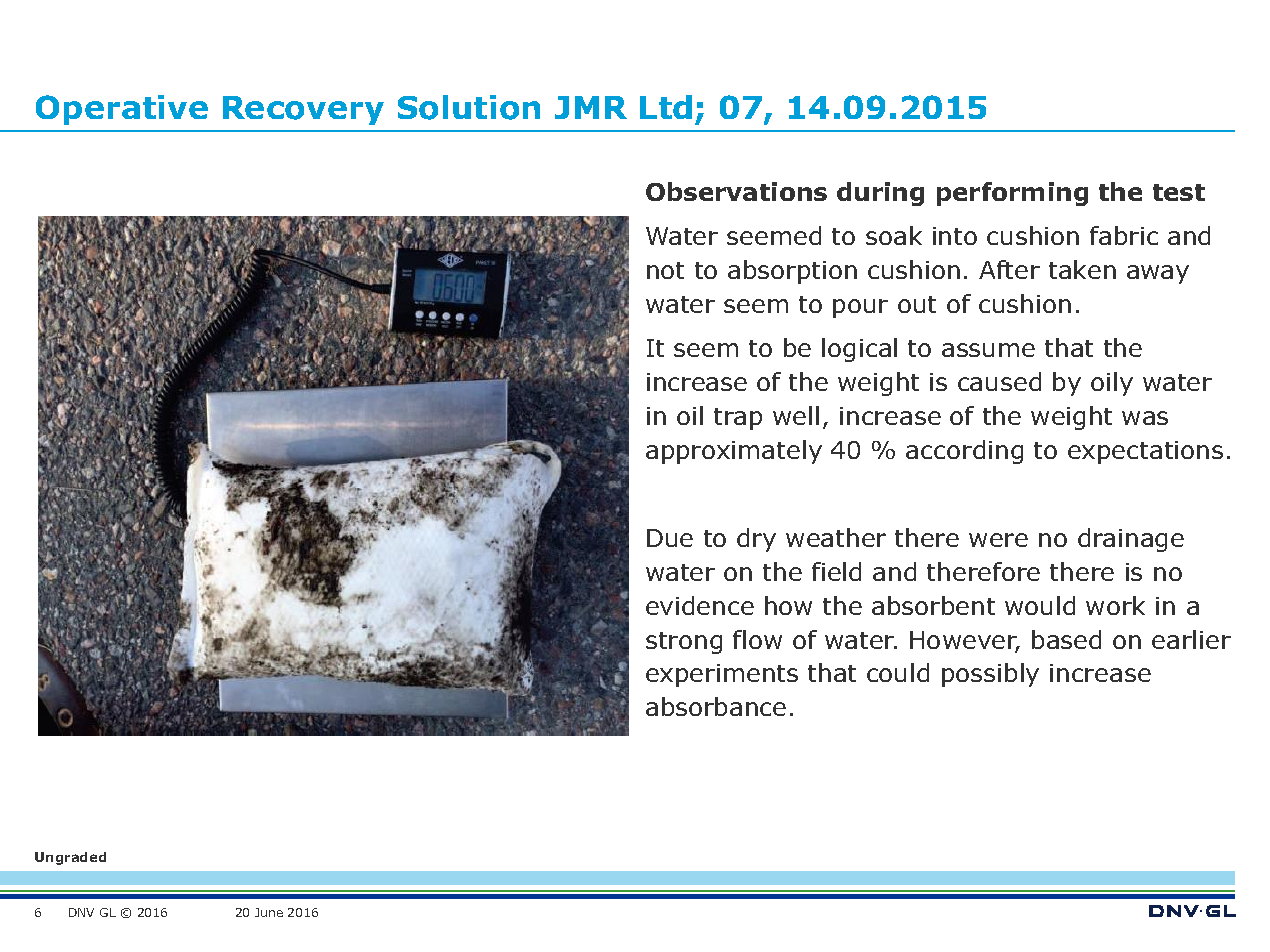  I want to click on Ltd, so click(666, 107).
